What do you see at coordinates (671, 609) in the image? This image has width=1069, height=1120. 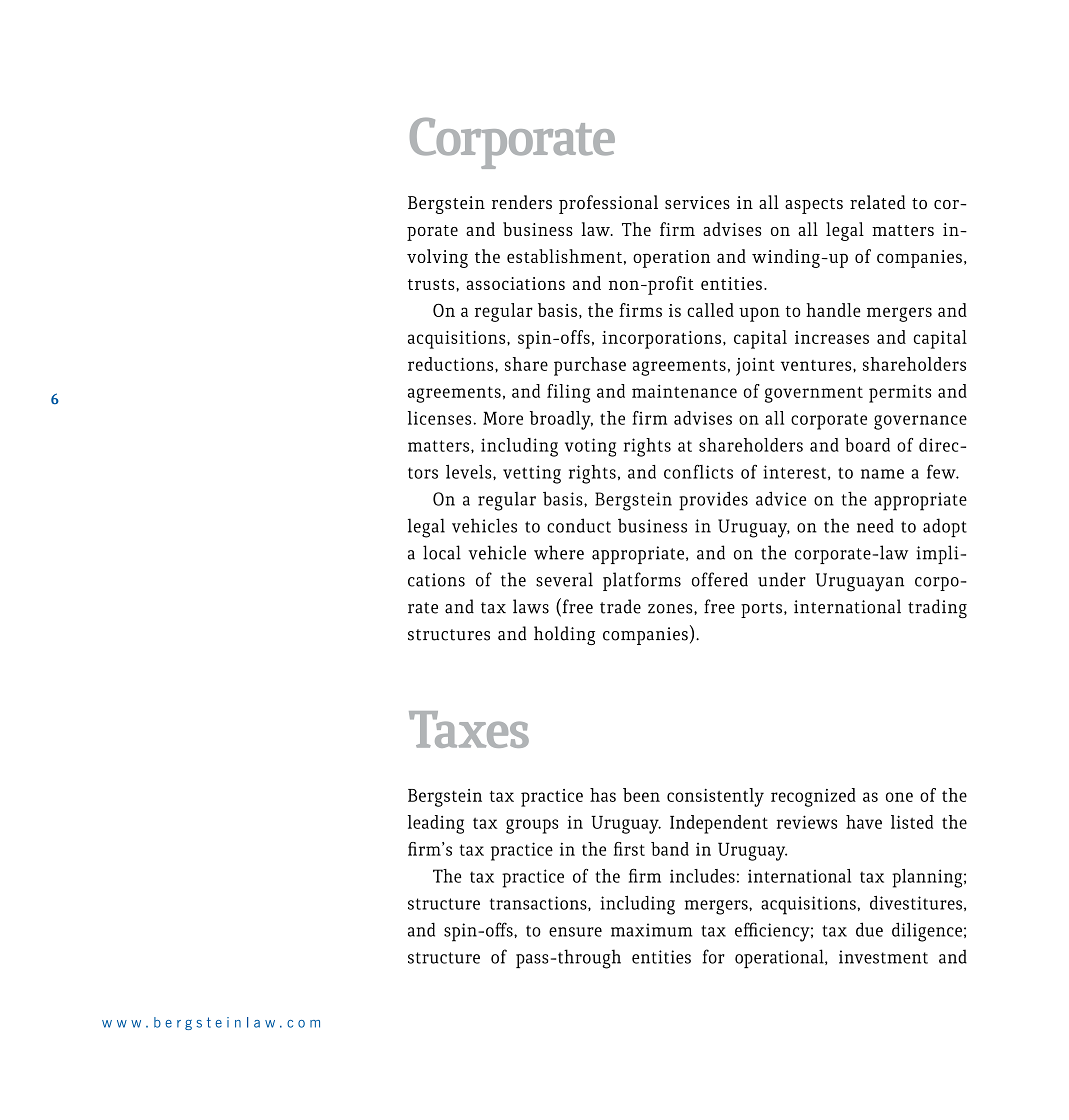 I see `zones` at bounding box center [671, 609].
